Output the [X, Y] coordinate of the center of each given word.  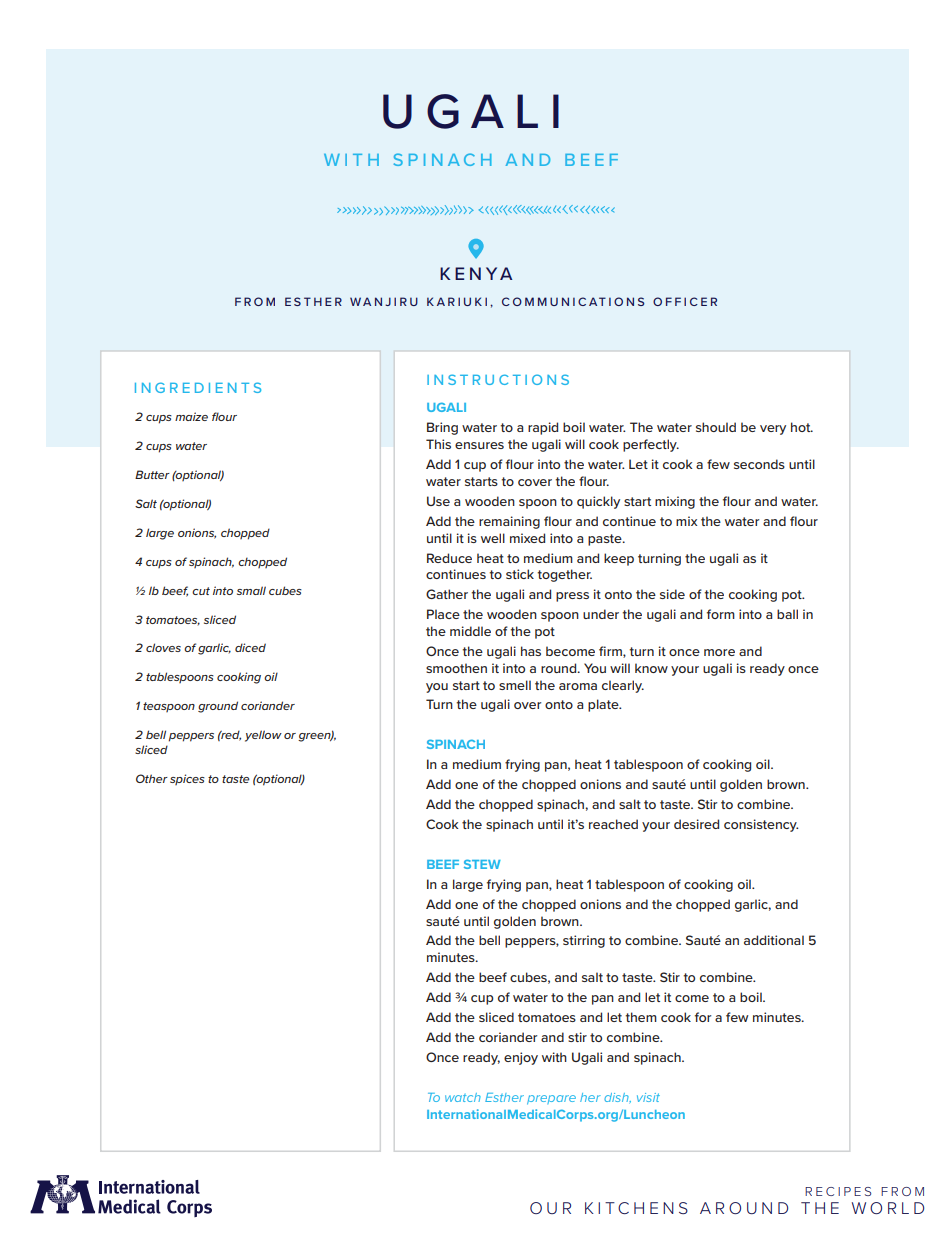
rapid [543, 428]
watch [463, 1097]
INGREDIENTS [198, 387]
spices [187, 779]
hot [802, 427]
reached [613, 824]
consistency [761, 825]
